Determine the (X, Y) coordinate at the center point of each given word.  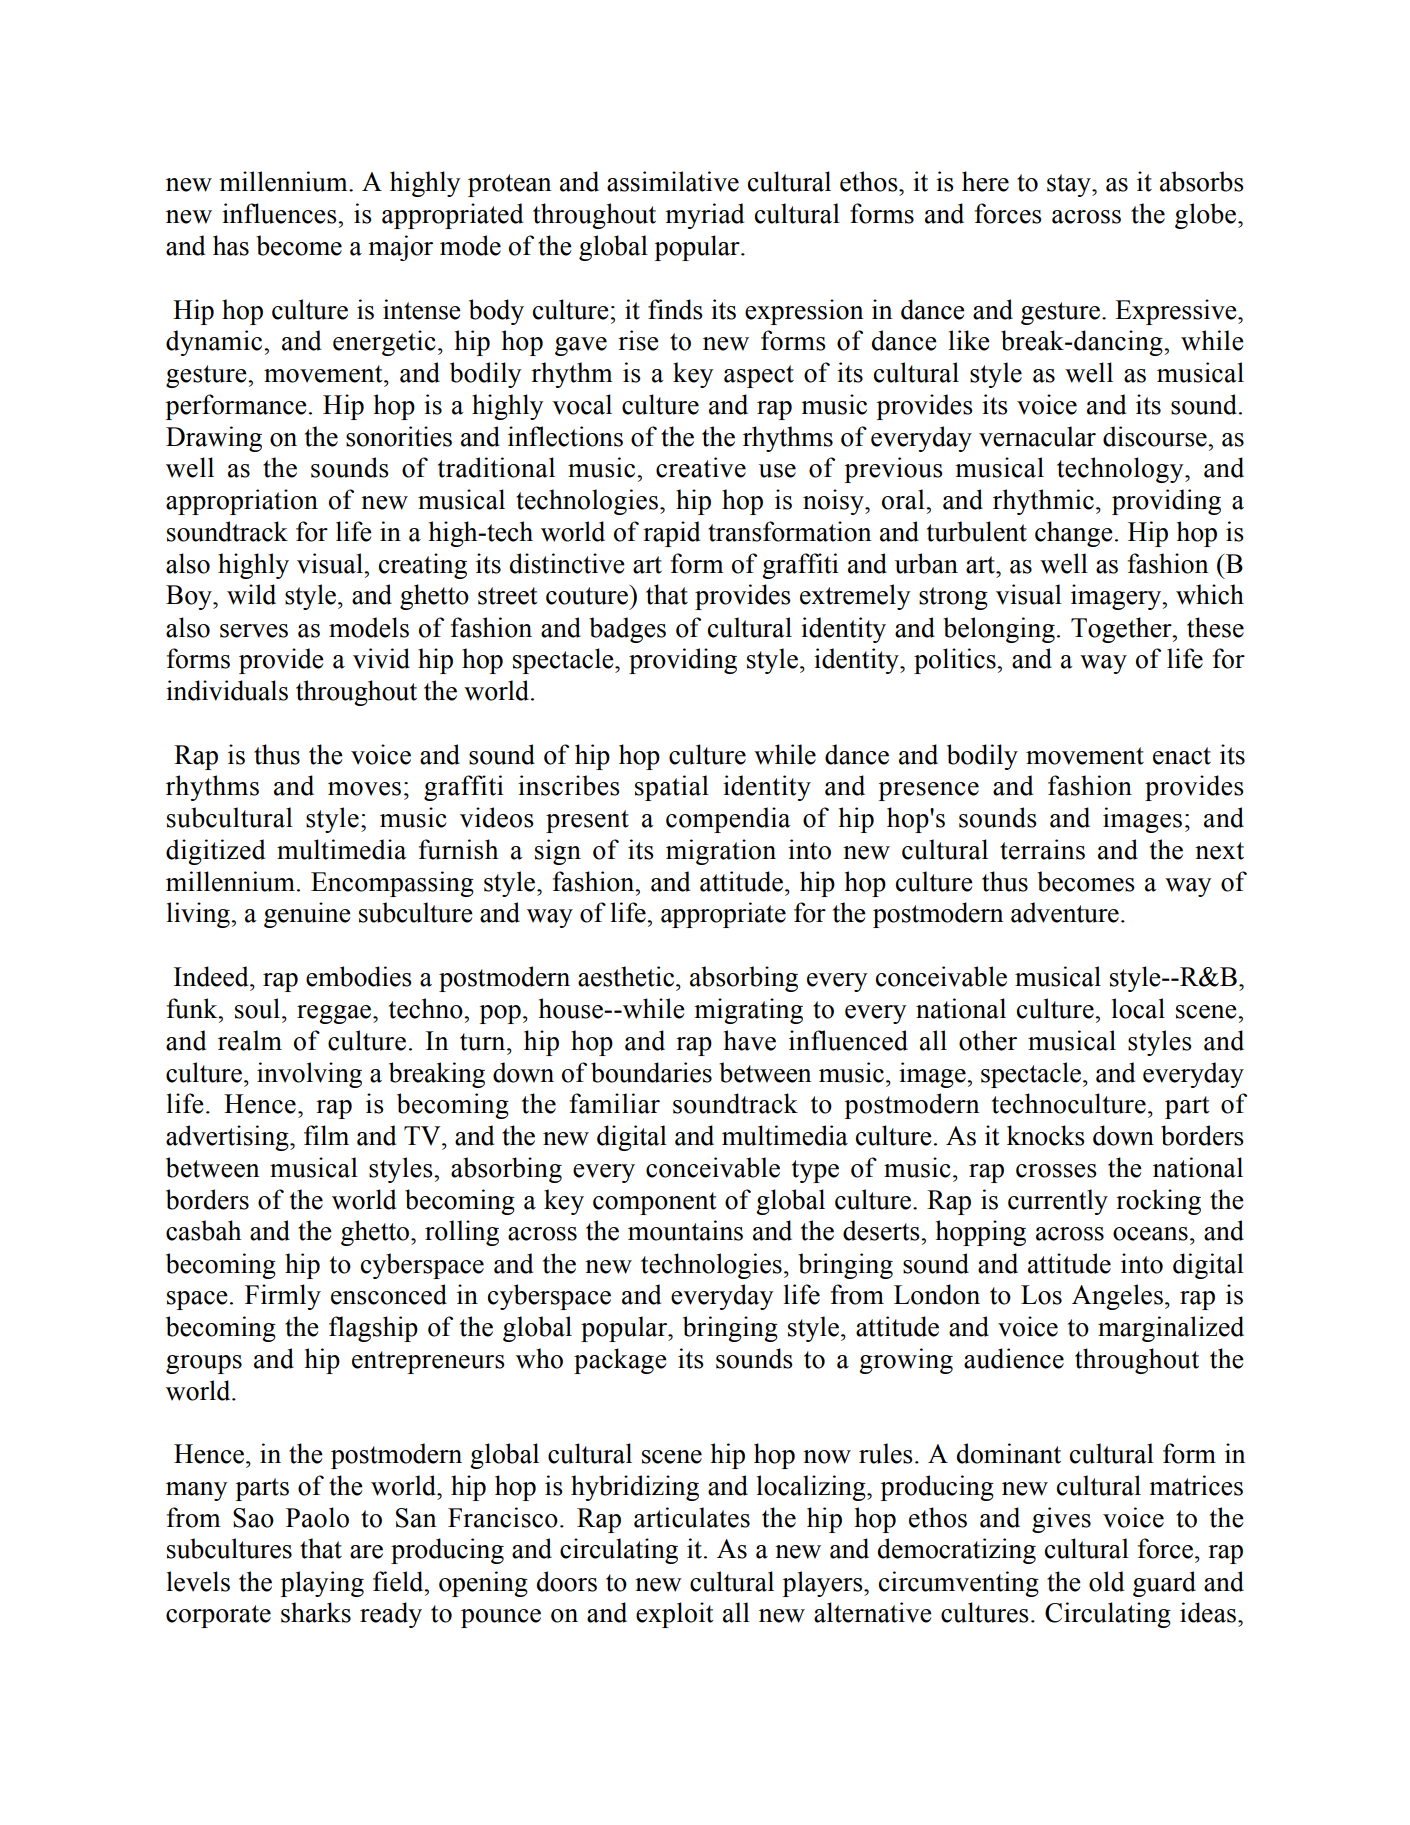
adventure (1065, 912)
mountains (685, 1230)
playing (322, 1584)
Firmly (283, 1297)
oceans (1150, 1234)
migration (721, 852)
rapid (671, 534)
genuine (307, 915)
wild (251, 594)
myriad (704, 216)
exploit (675, 1615)
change (1074, 534)
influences (280, 213)
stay (1070, 185)
